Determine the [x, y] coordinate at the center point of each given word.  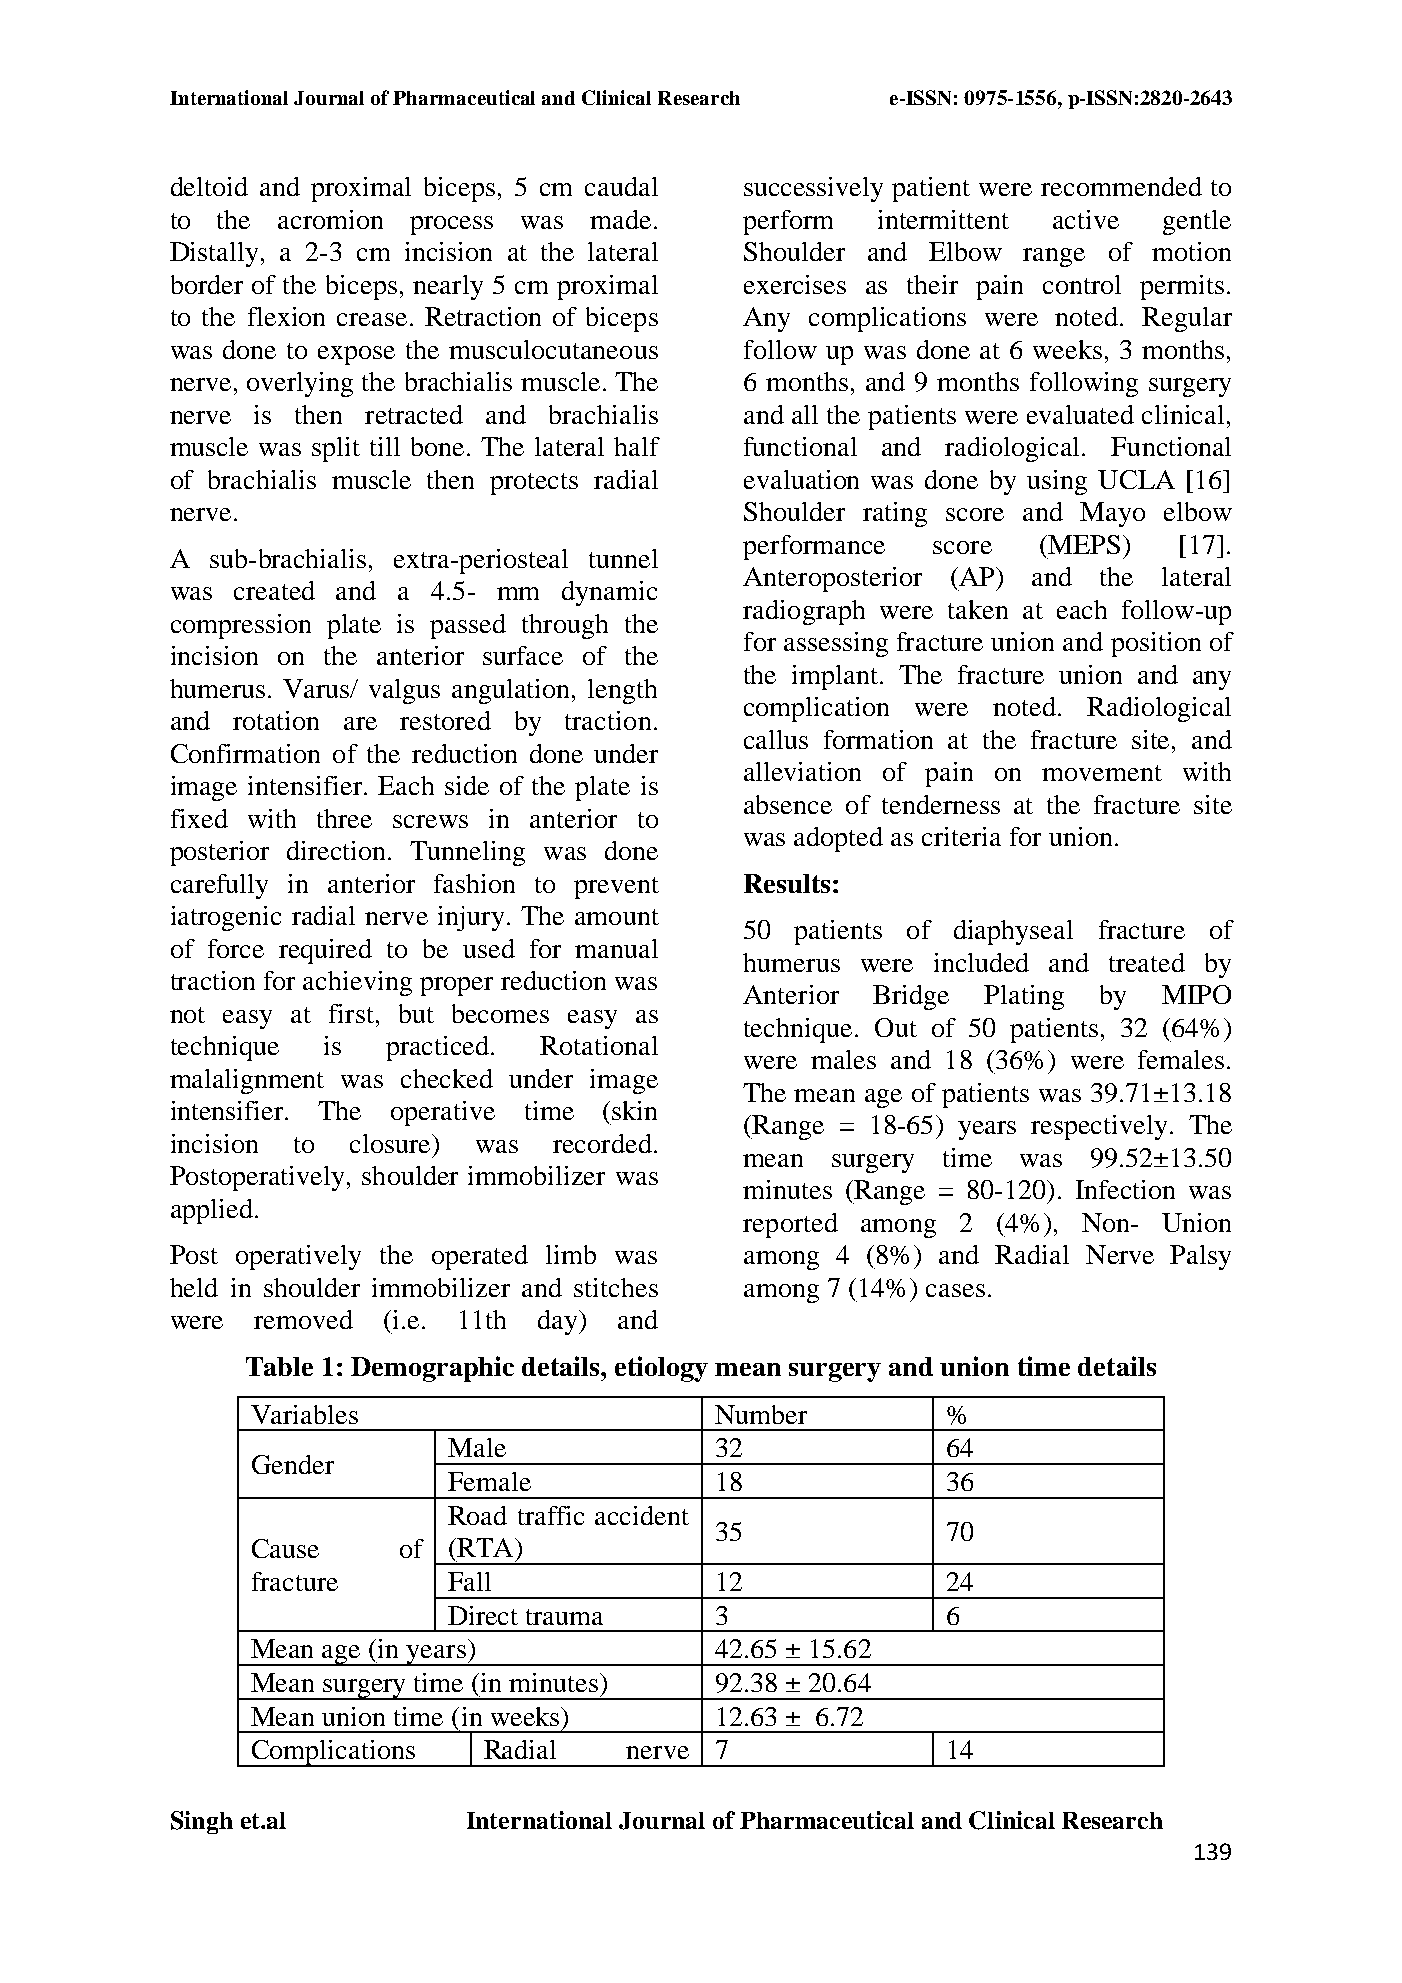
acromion [330, 219]
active [1086, 219]
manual [616, 948]
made [620, 219]
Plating [1024, 997]
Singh [202, 1822]
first [351, 1013]
